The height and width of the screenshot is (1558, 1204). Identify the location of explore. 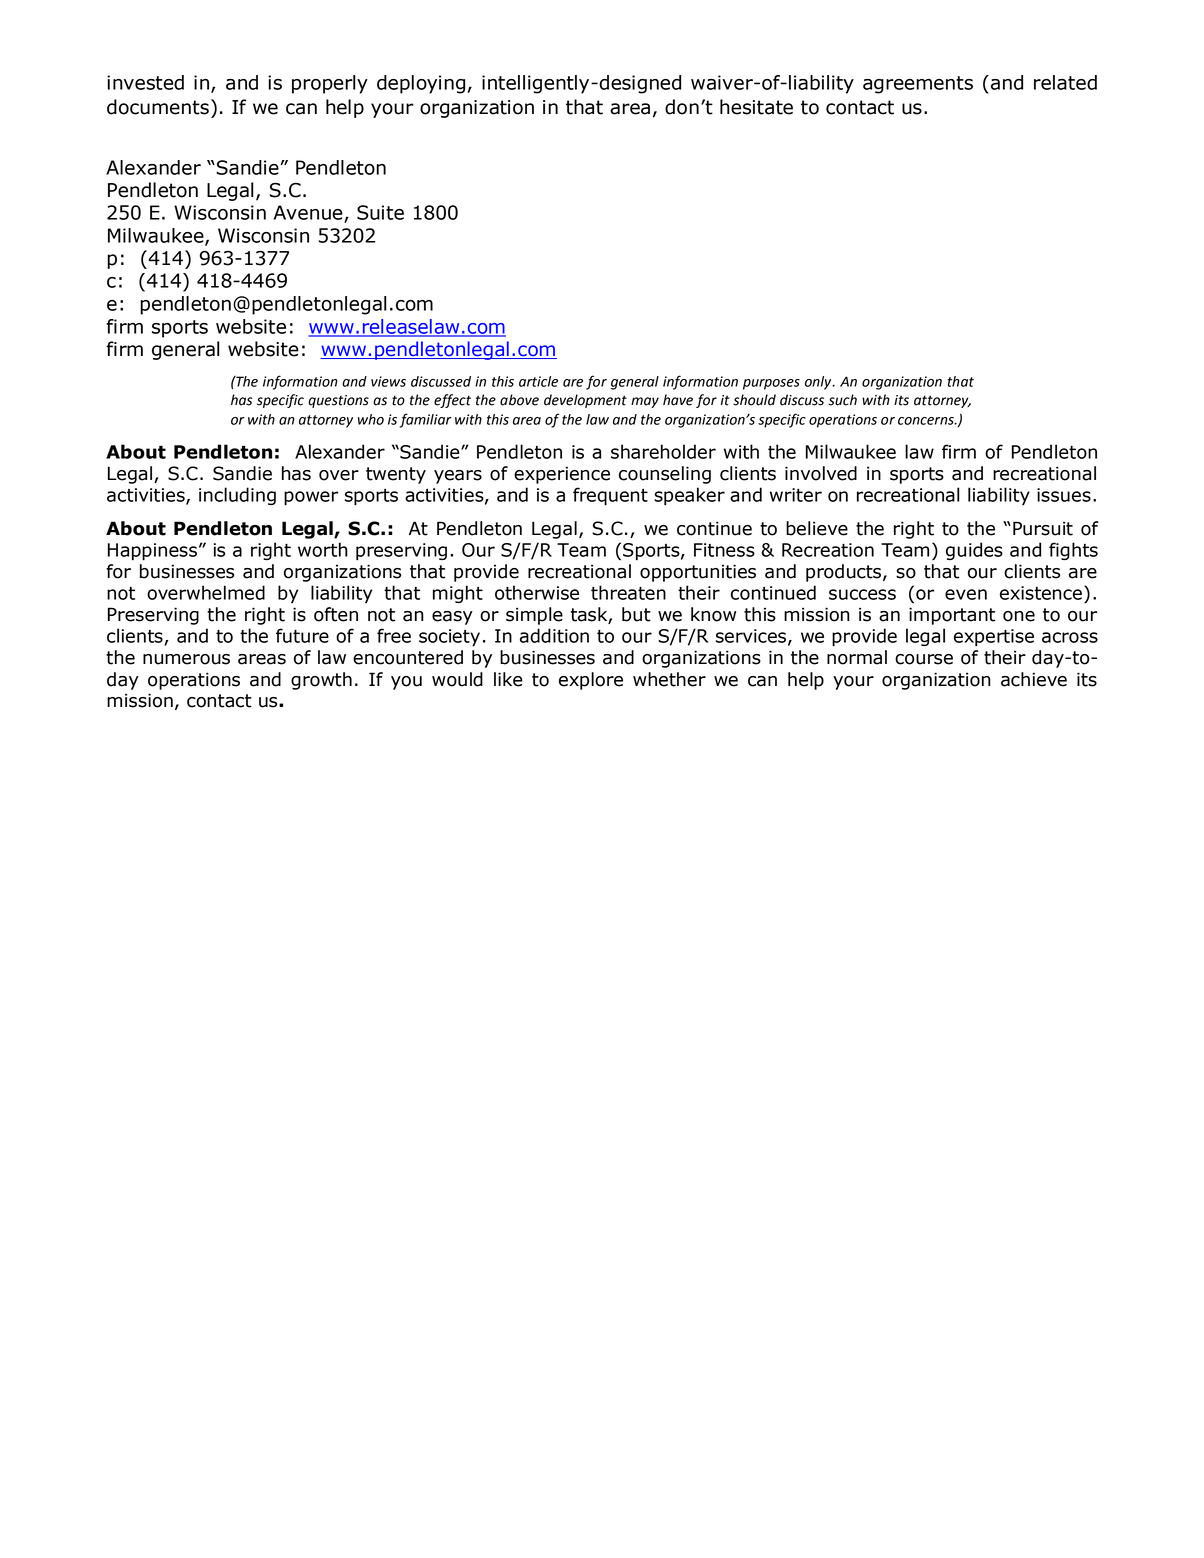
(591, 681).
